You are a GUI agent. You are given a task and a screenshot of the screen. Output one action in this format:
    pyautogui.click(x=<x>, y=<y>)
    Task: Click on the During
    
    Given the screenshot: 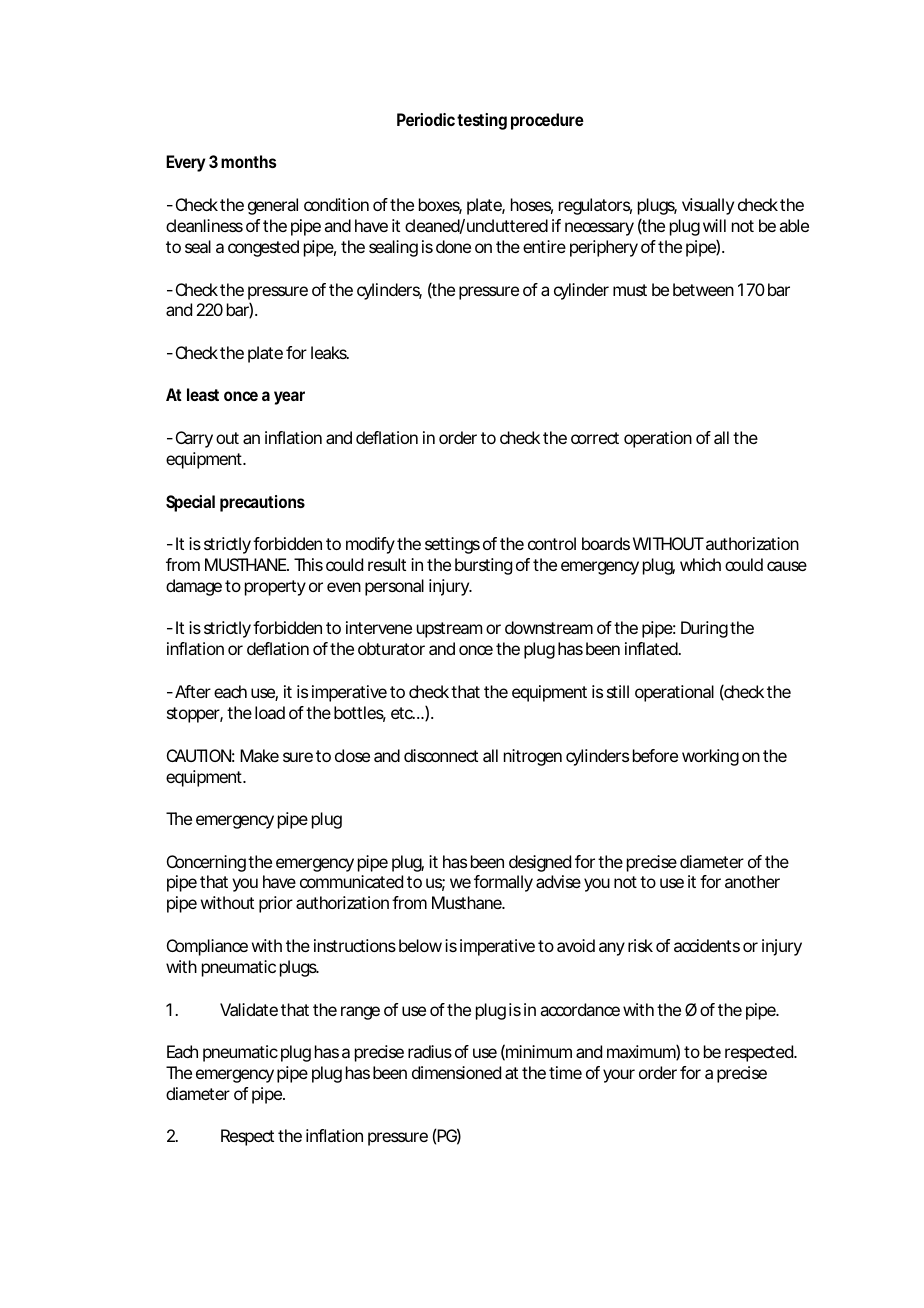 What is the action you would take?
    pyautogui.click(x=704, y=629)
